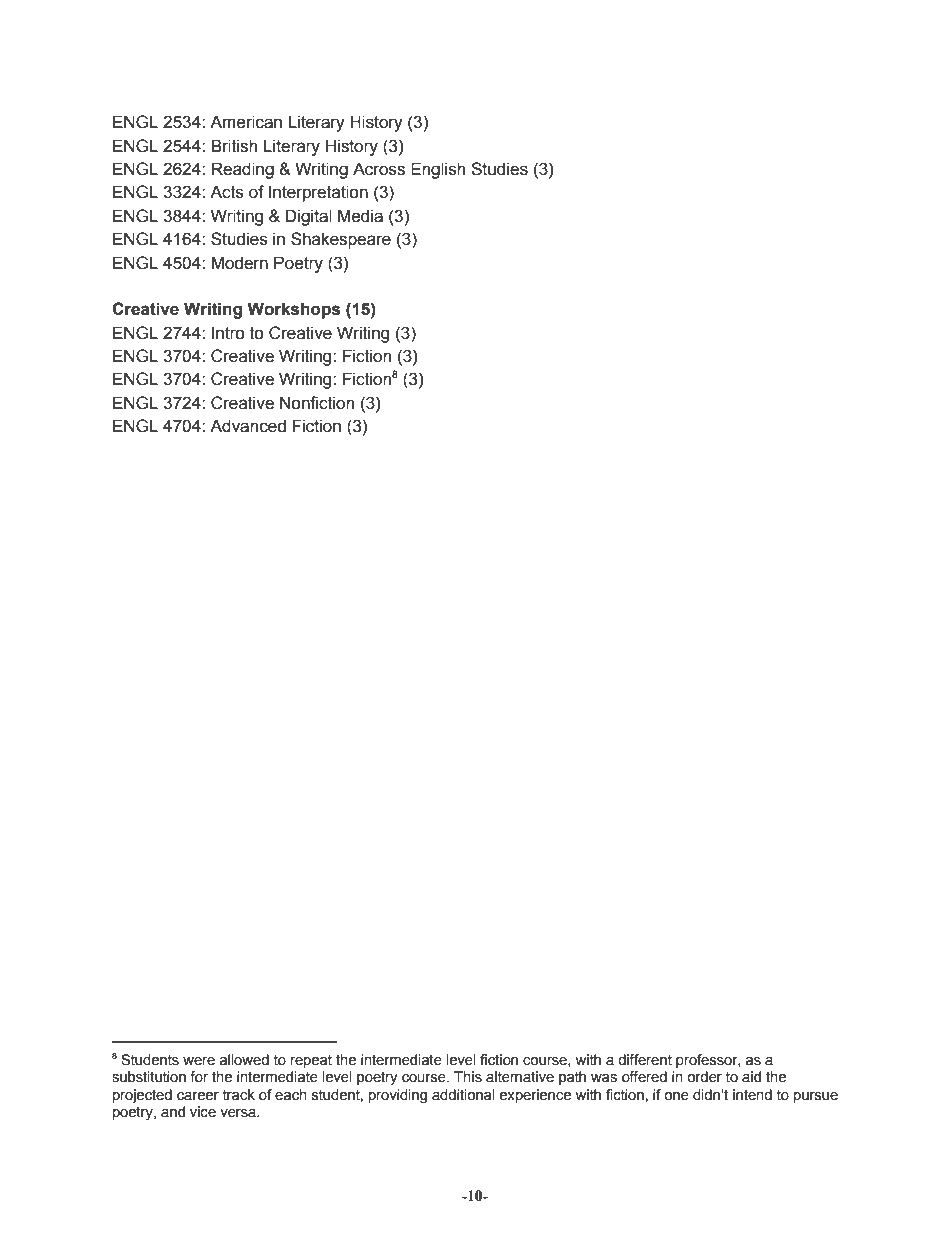 Image resolution: width=952 pixels, height=1233 pixels. I want to click on track, so click(239, 1095).
